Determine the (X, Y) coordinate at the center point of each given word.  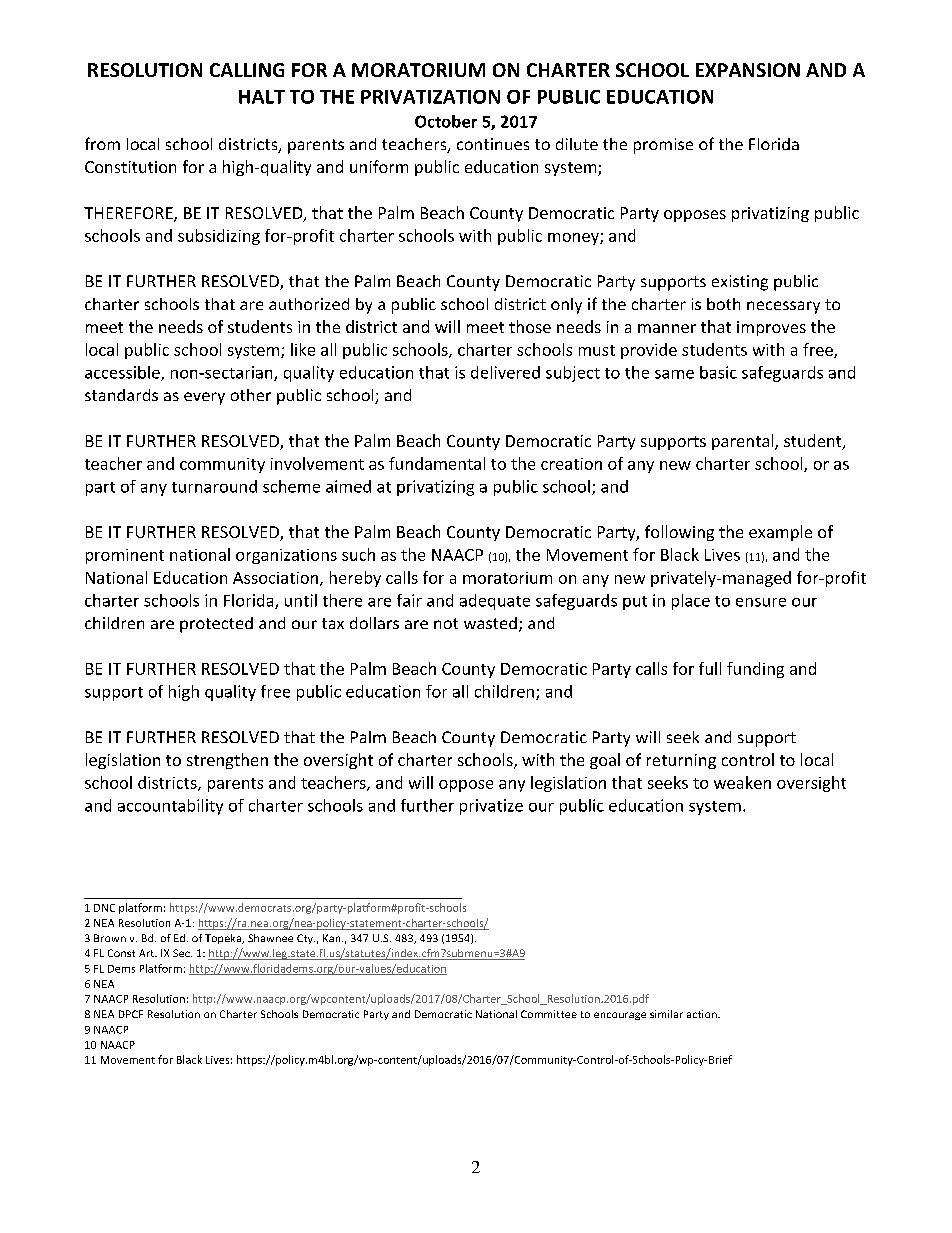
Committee (549, 1014)
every (204, 398)
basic (718, 372)
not (446, 623)
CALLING (247, 70)
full (710, 668)
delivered (505, 372)
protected (216, 625)
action (703, 1014)
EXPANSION (748, 70)
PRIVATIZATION (430, 97)
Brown (110, 938)
